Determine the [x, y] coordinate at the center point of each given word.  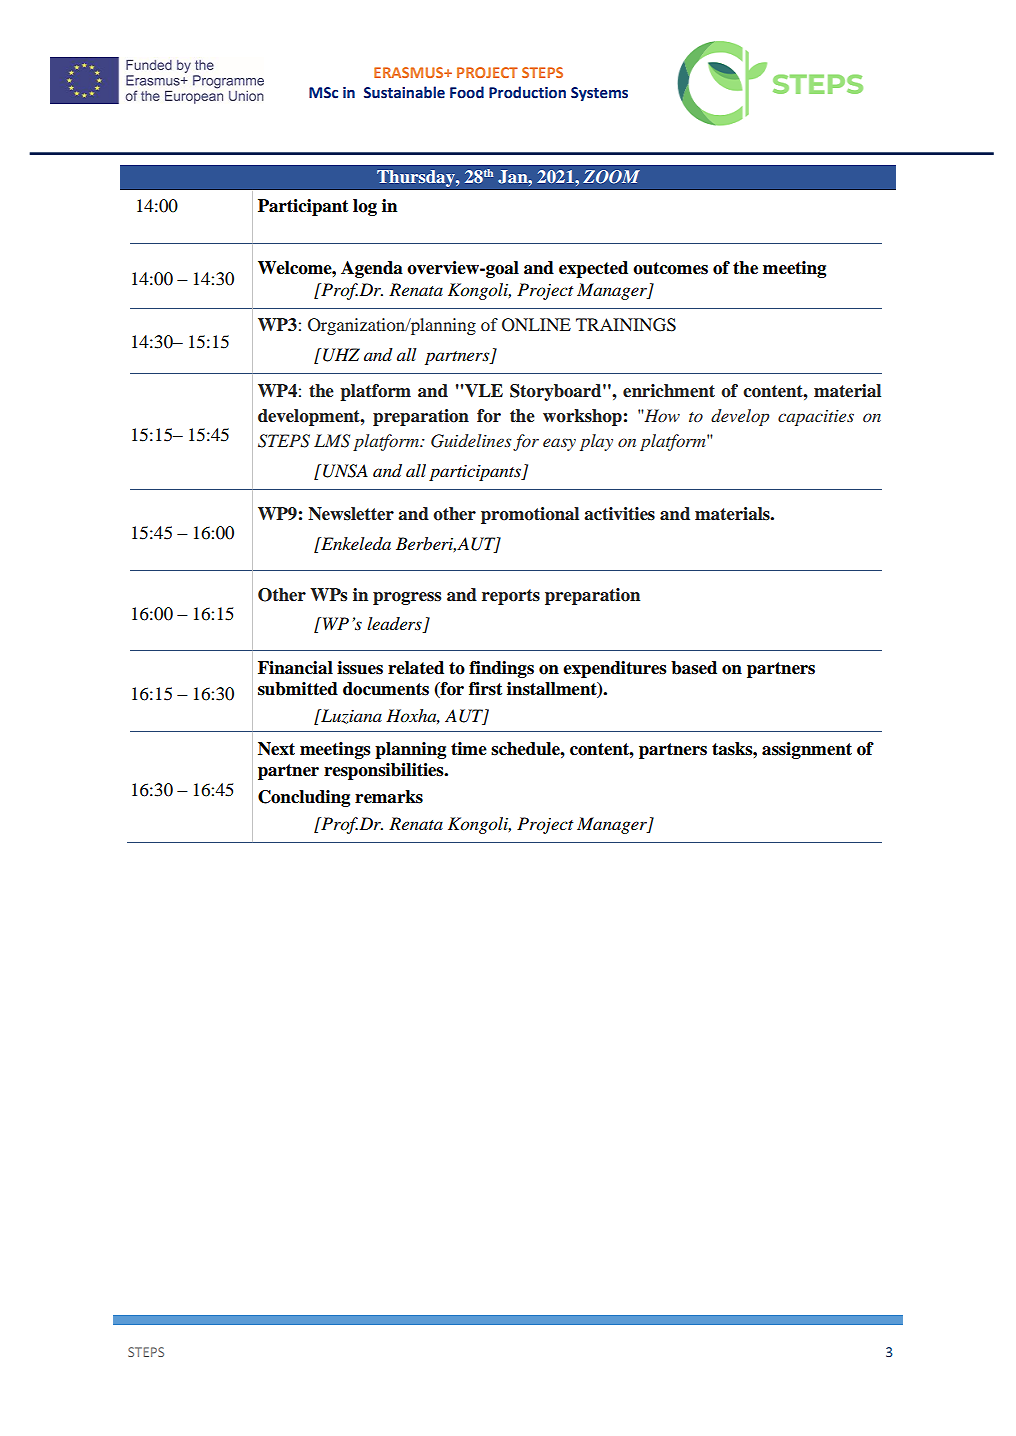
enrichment [669, 391]
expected [593, 269]
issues [360, 668]
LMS [332, 441]
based [694, 668]
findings [501, 669]
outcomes [670, 268]
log [365, 207]
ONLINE [536, 325]
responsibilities [385, 771]
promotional [530, 515]
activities [619, 514]
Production [527, 92]
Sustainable [404, 92]
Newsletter [351, 514]
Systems [599, 94]
